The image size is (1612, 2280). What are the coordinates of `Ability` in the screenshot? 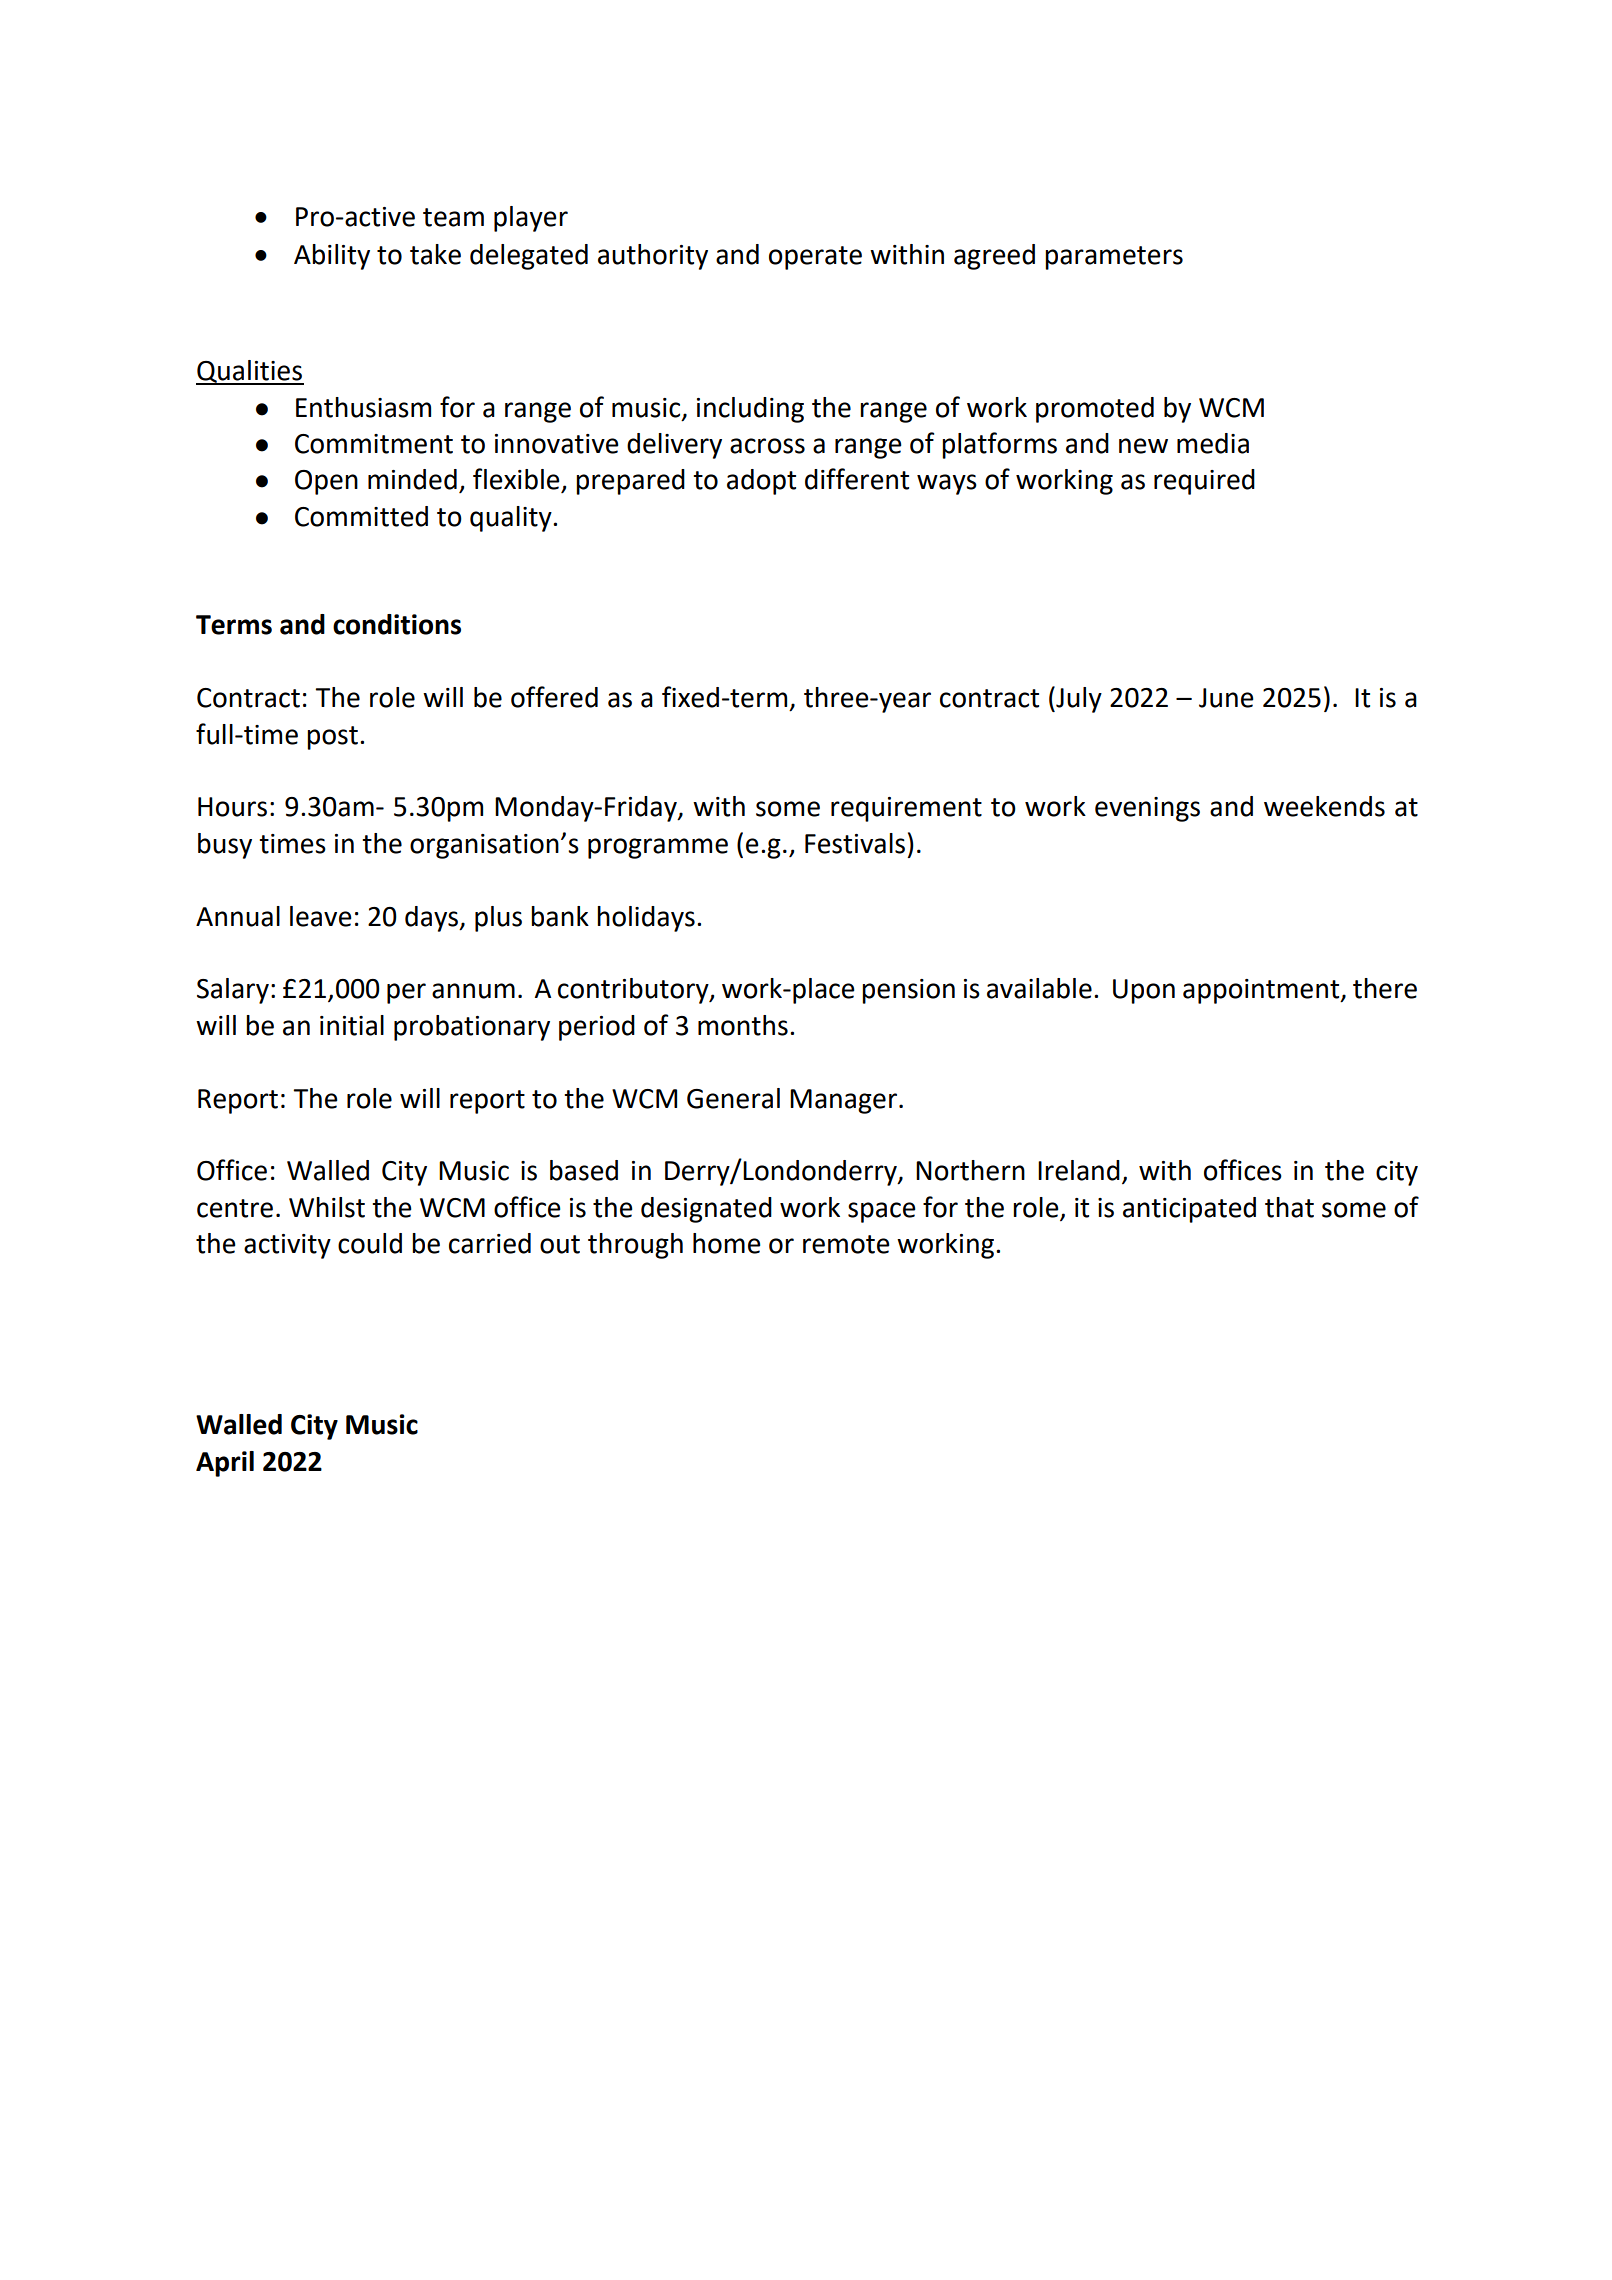 It's located at (332, 257).
